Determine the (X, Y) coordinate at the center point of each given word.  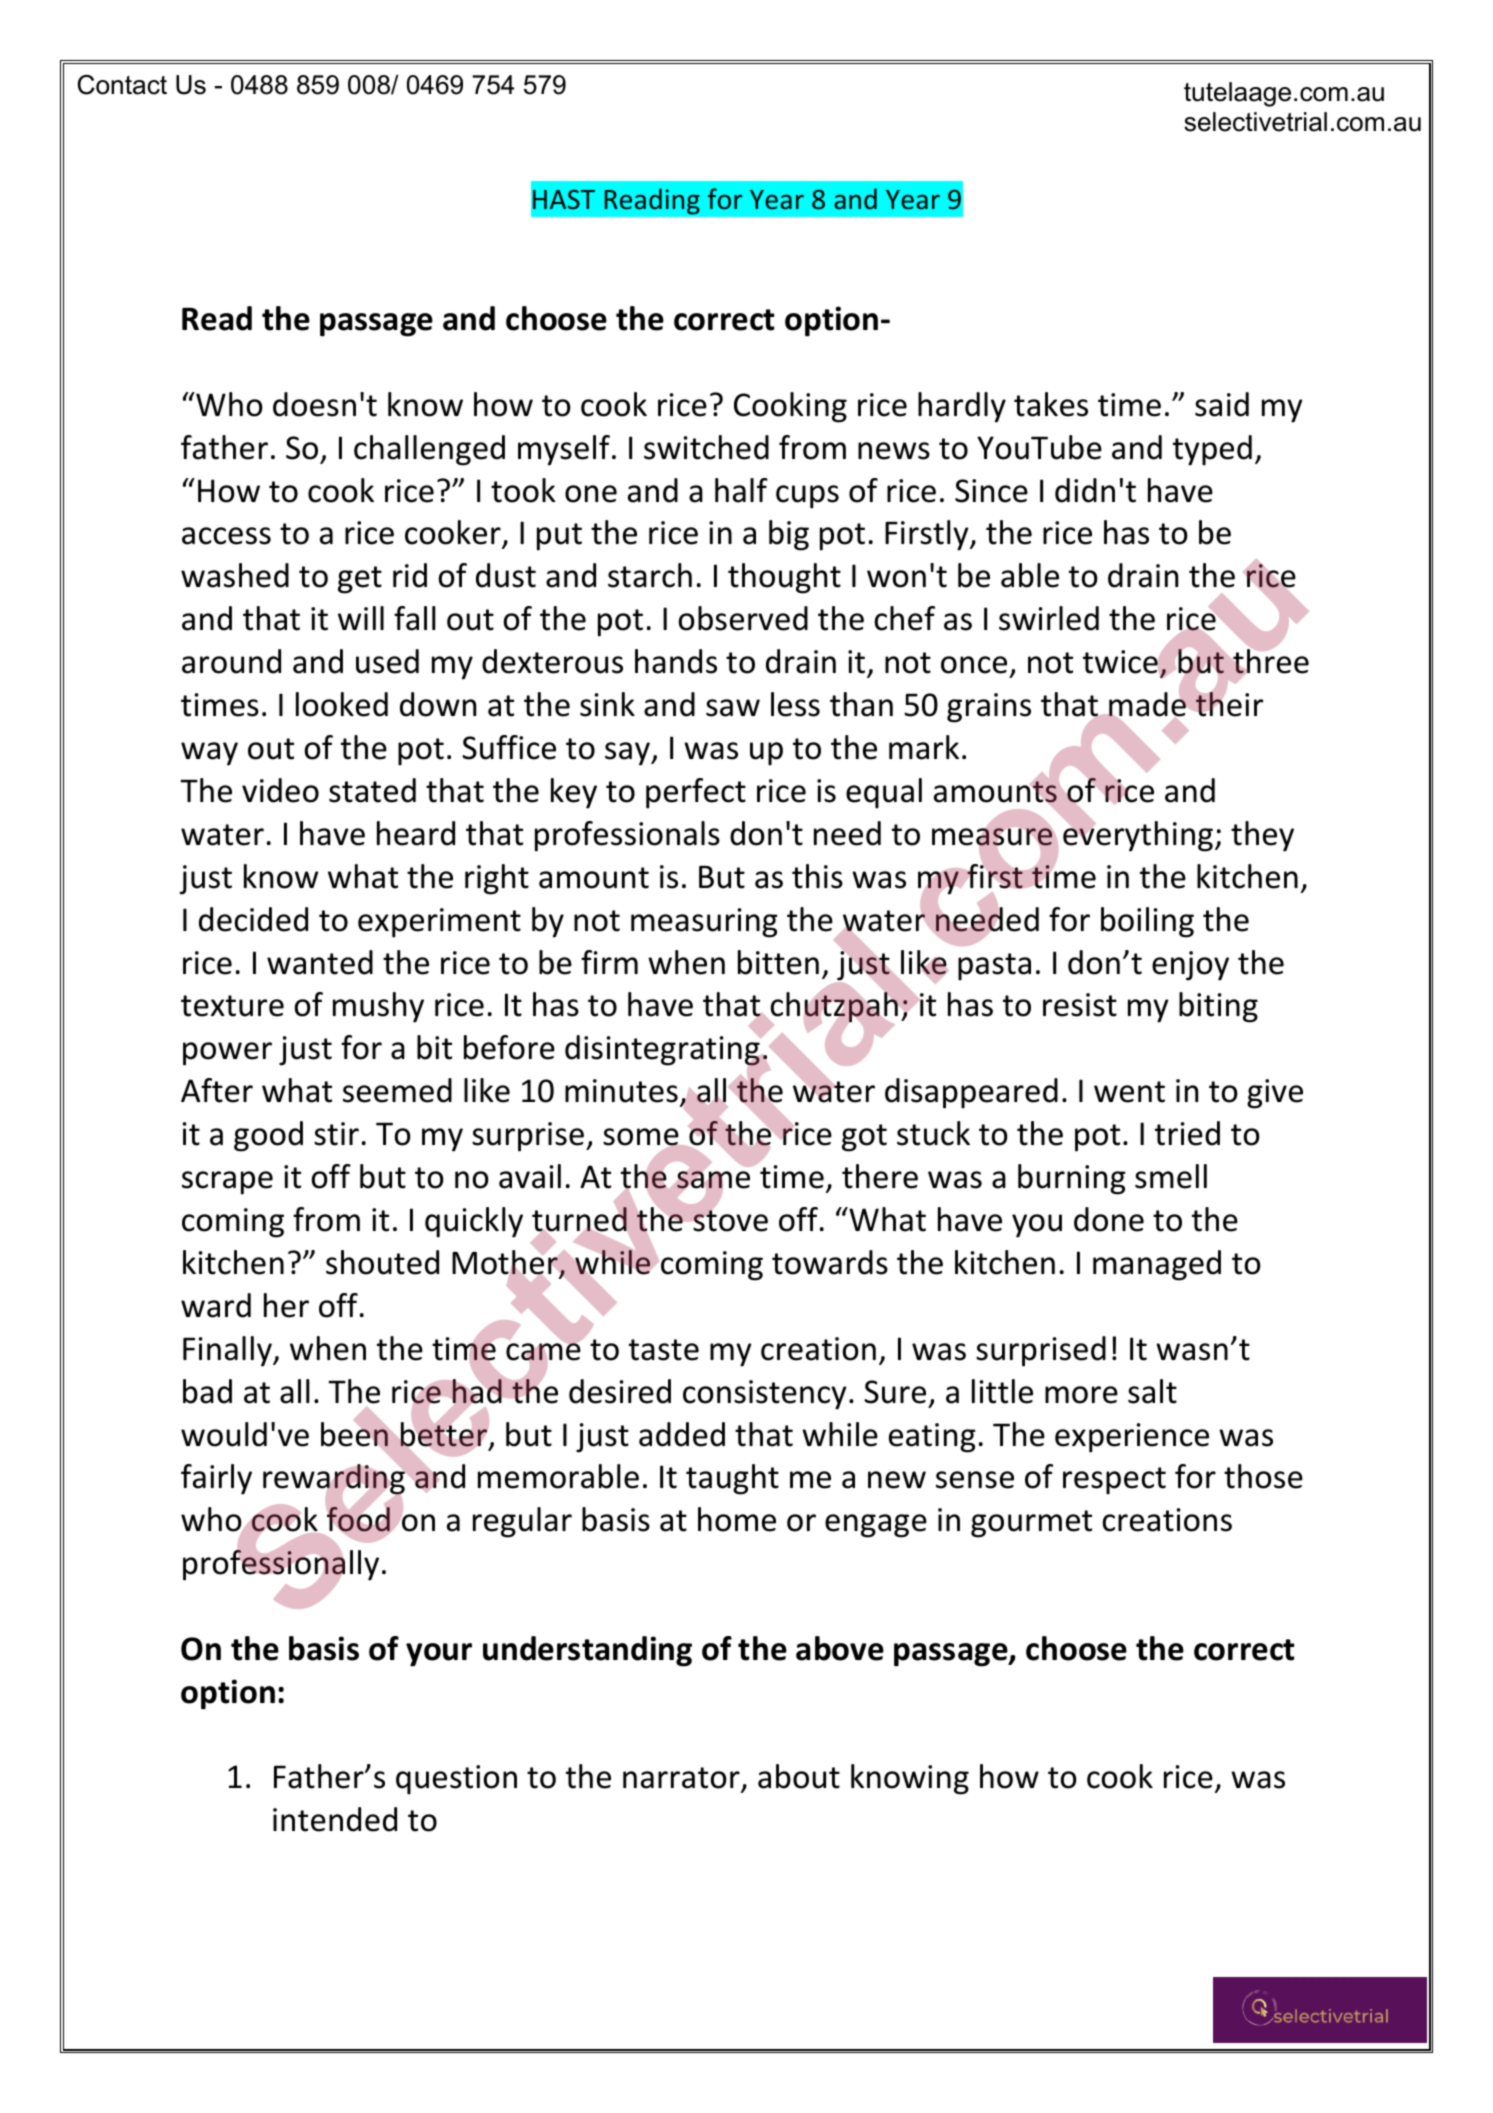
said (1222, 404)
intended (335, 1819)
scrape (227, 1183)
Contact (122, 85)
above (840, 1648)
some (642, 1138)
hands (676, 661)
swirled (1049, 618)
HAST (564, 199)
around (231, 661)
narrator (682, 1779)
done (1109, 1219)
